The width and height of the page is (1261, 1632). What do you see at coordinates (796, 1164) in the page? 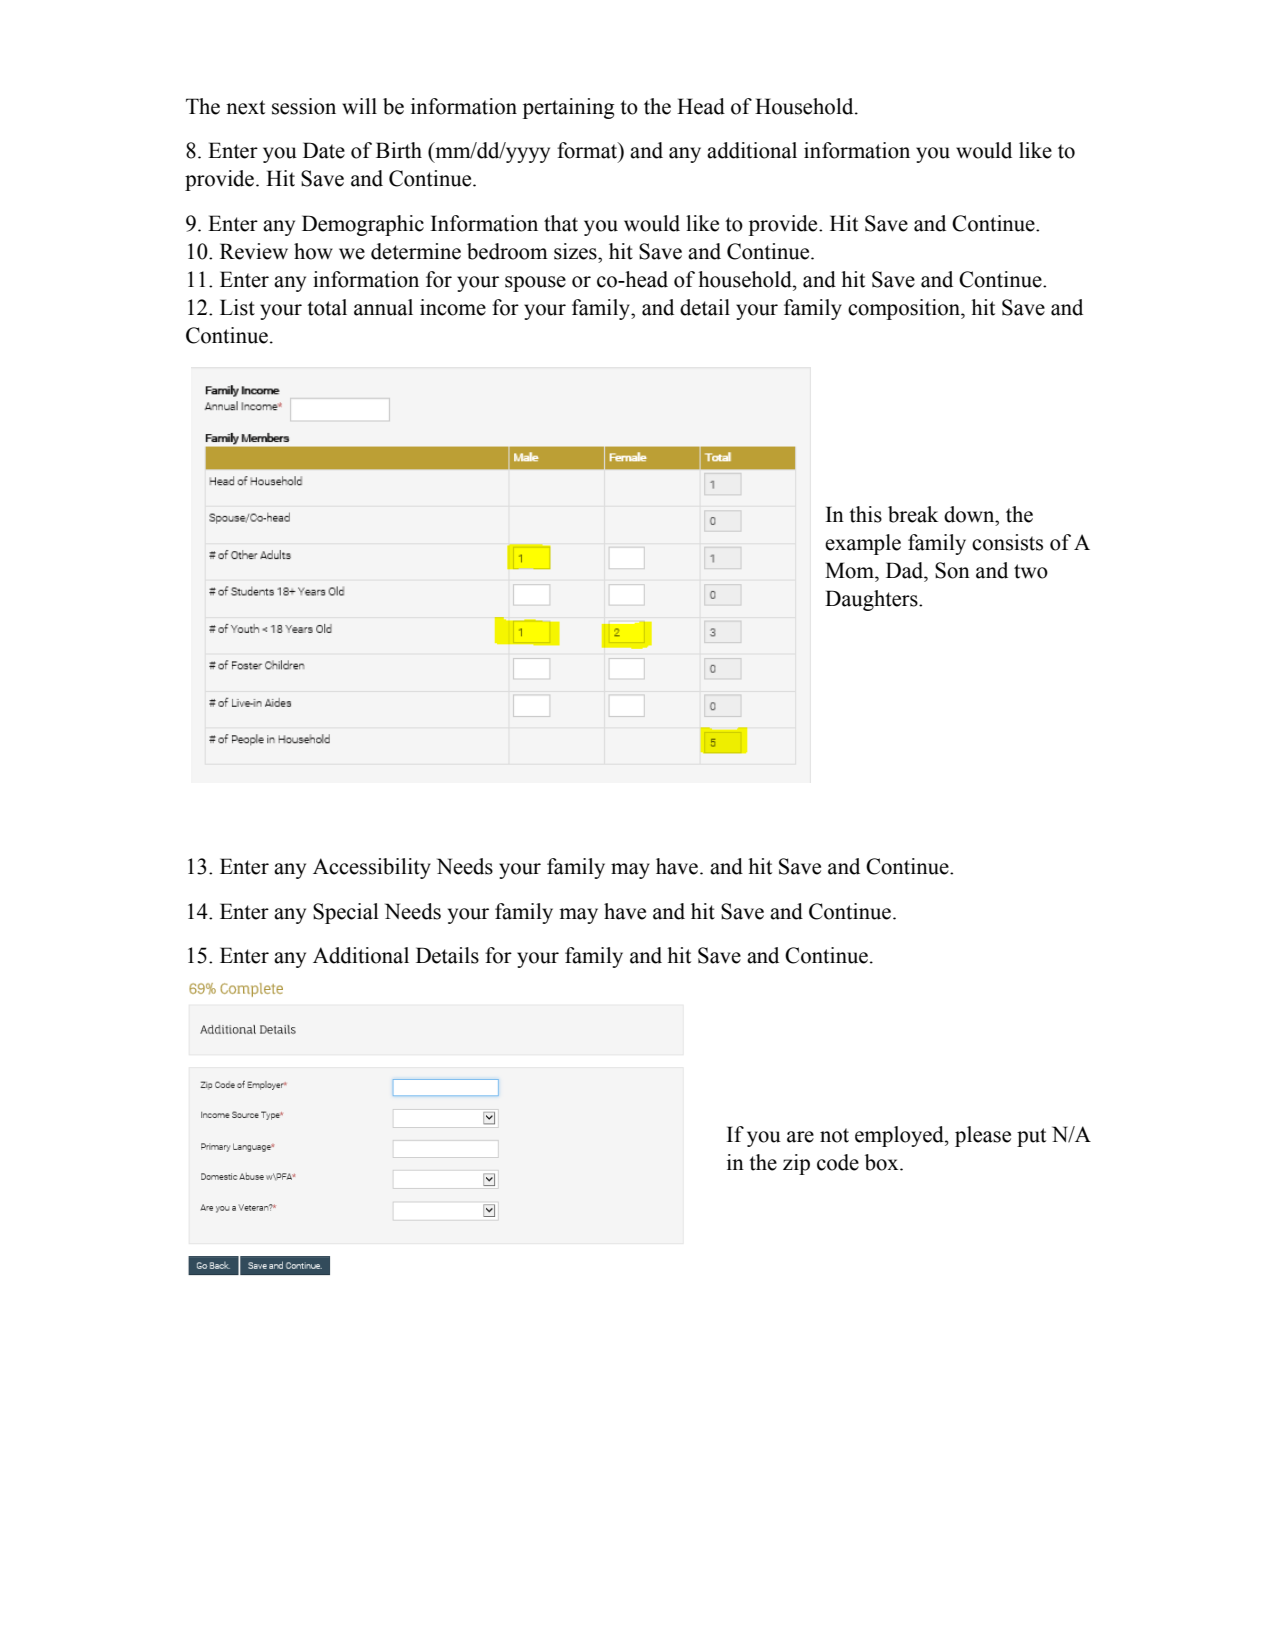
I see `zip` at bounding box center [796, 1164].
